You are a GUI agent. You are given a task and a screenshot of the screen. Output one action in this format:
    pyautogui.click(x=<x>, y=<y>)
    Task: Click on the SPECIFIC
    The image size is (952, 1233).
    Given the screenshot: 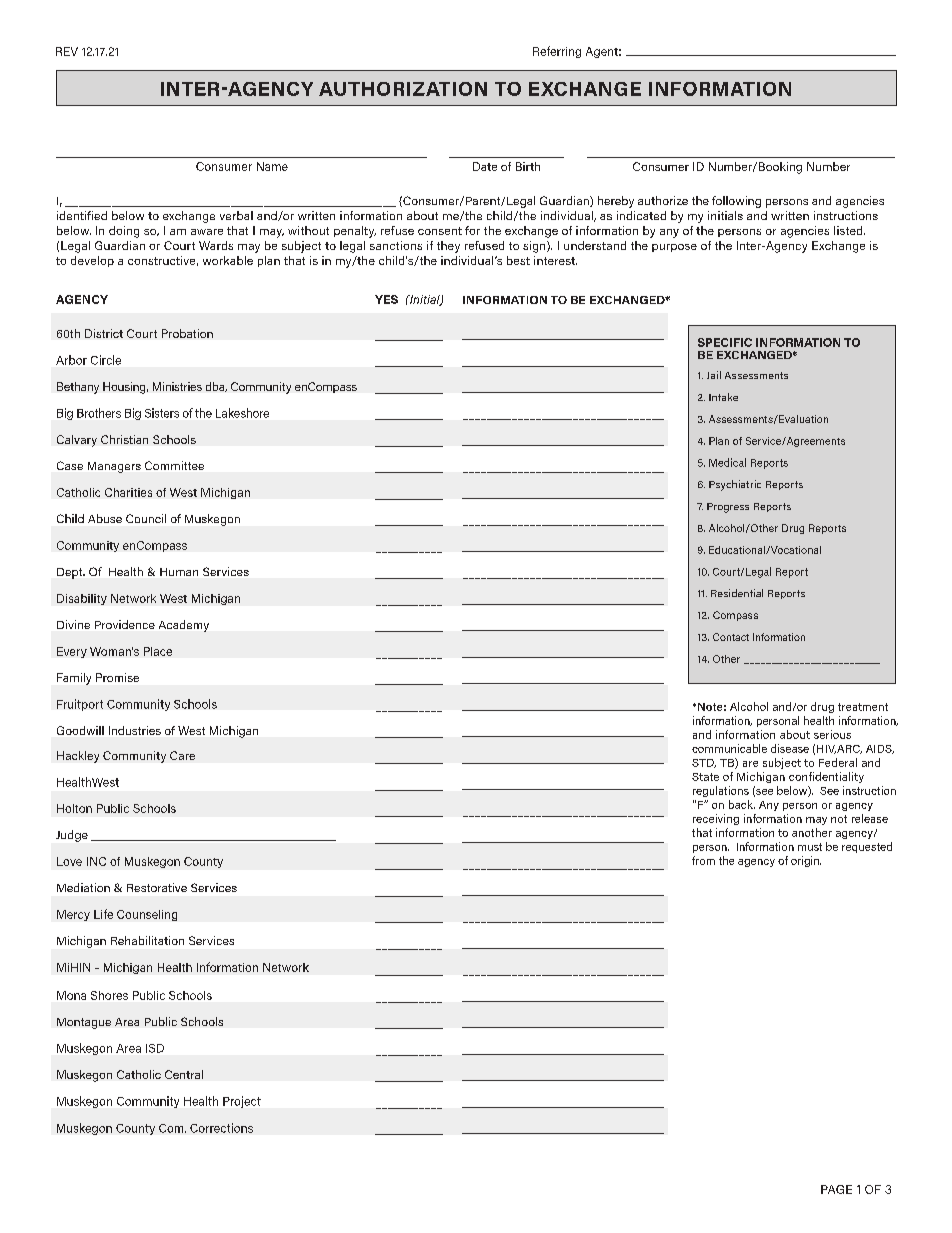 What is the action you would take?
    pyautogui.click(x=725, y=342)
